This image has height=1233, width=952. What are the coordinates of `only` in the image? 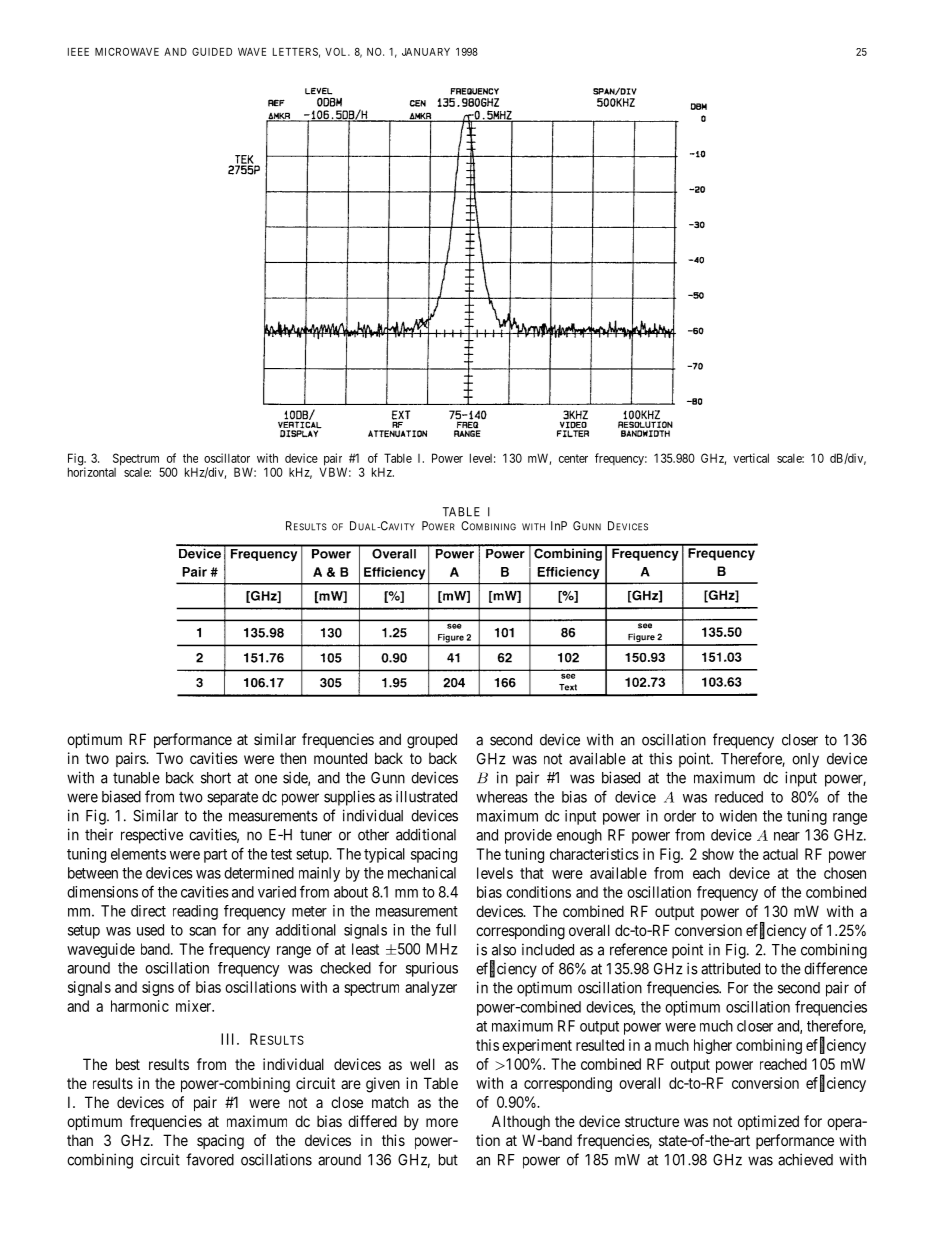 It's located at (805, 760).
